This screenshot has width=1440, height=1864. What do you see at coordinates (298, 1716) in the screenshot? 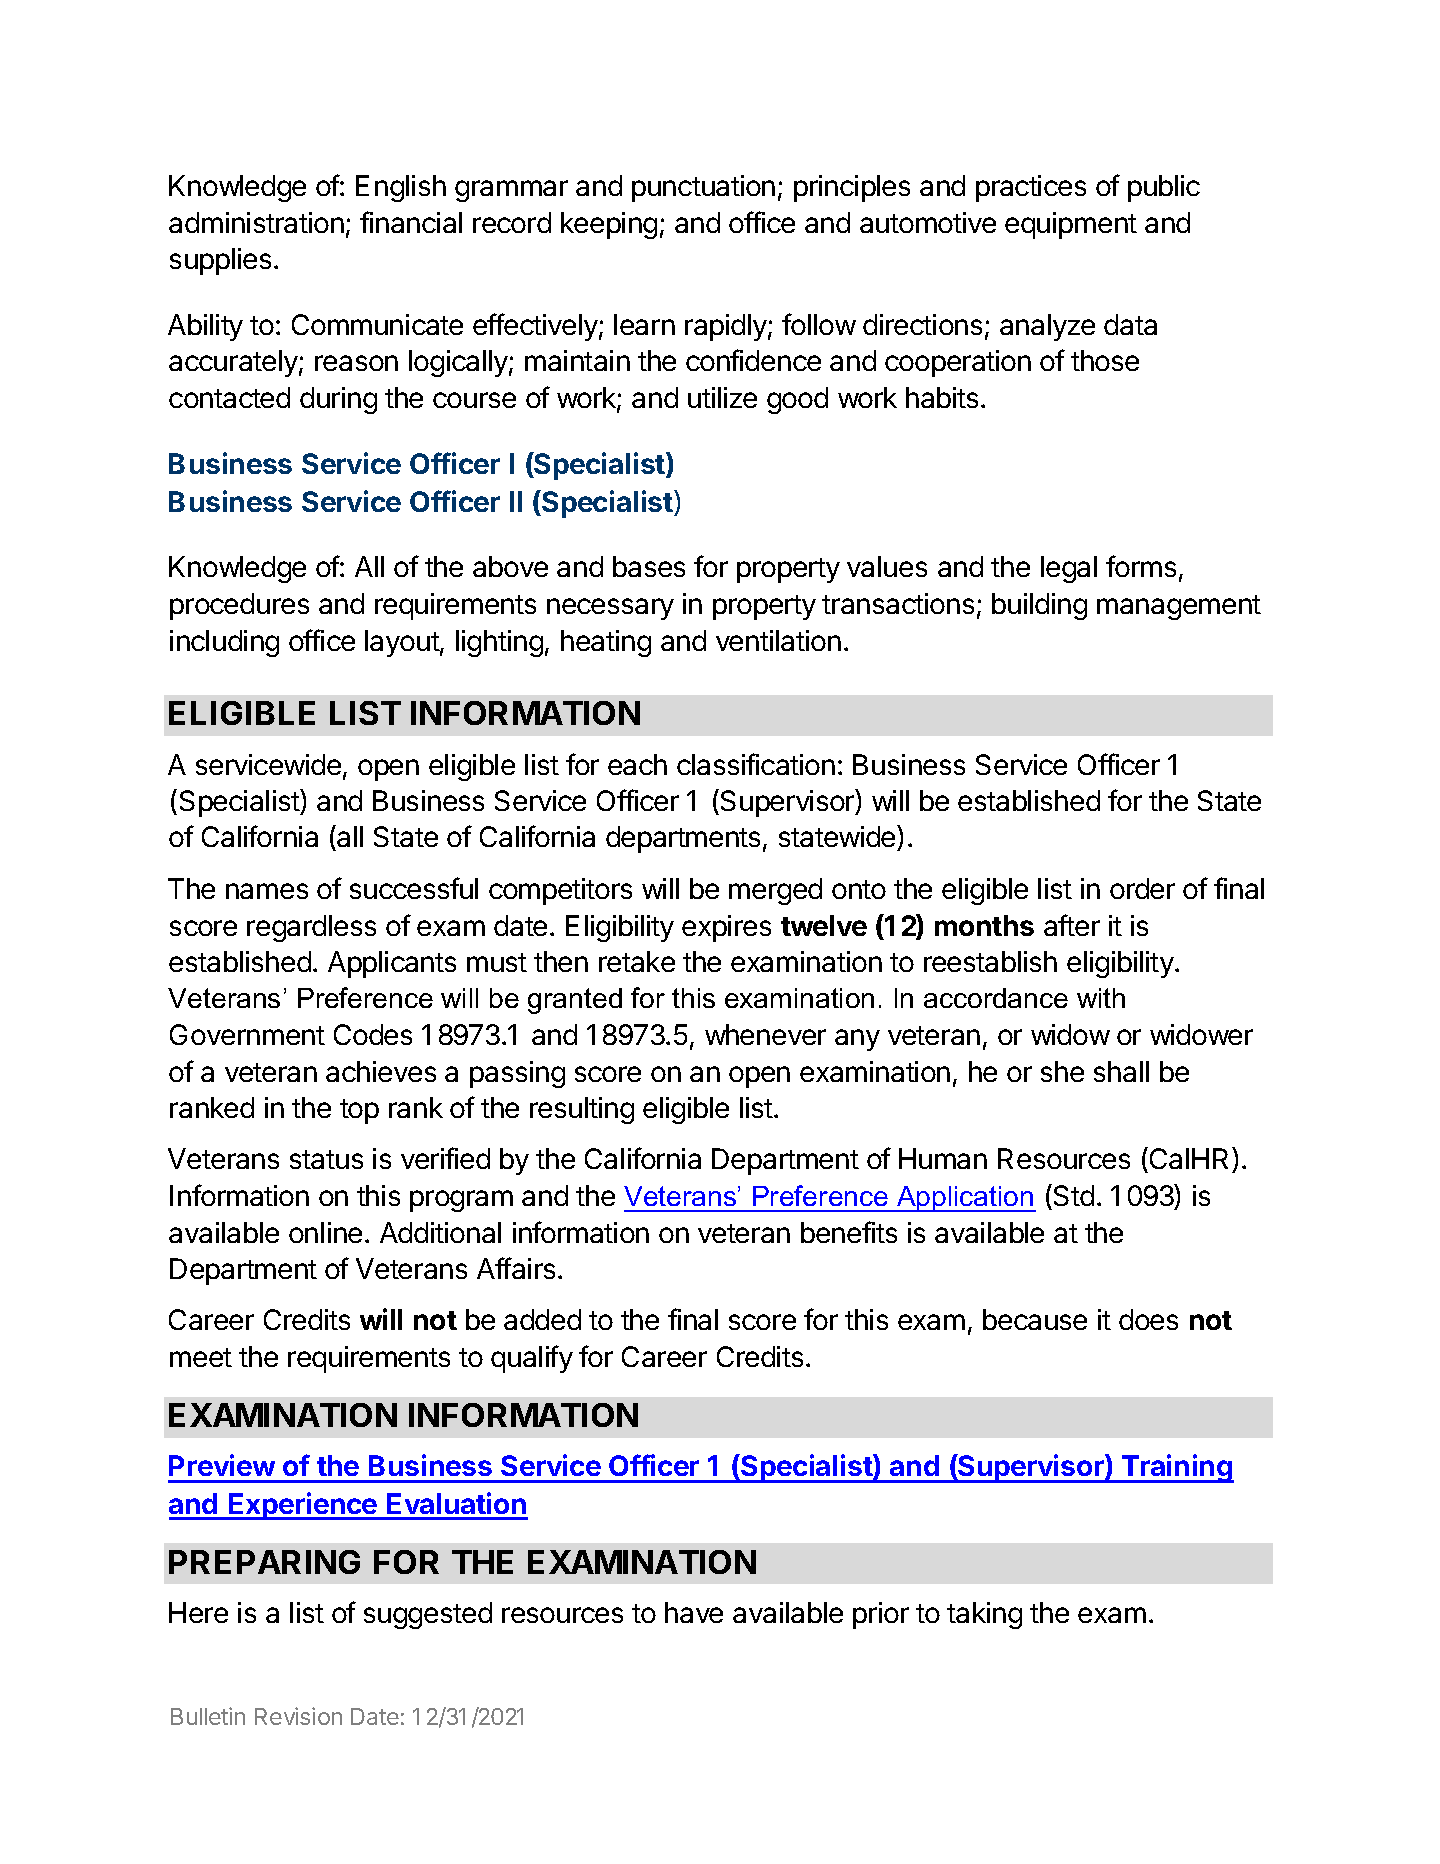
I see `Revision` at bounding box center [298, 1716].
